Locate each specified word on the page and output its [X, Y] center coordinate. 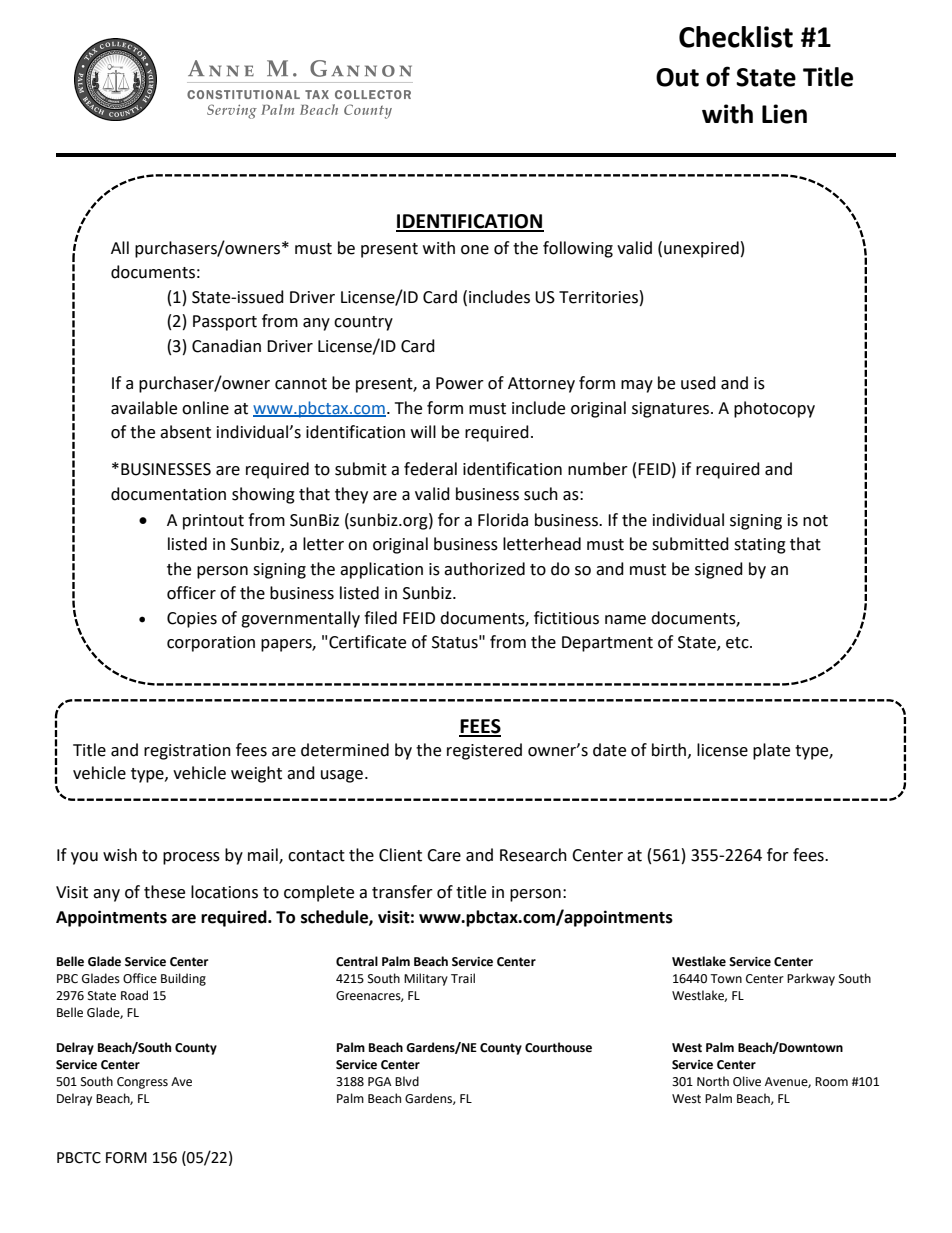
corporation [211, 644]
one [475, 250]
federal [430, 469]
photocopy [774, 409]
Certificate [367, 642]
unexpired [701, 249]
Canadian [226, 346]
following [578, 249]
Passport [225, 323]
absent [185, 432]
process [191, 858]
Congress [142, 1083]
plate [771, 751]
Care [444, 855]
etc [738, 643]
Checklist [736, 37]
